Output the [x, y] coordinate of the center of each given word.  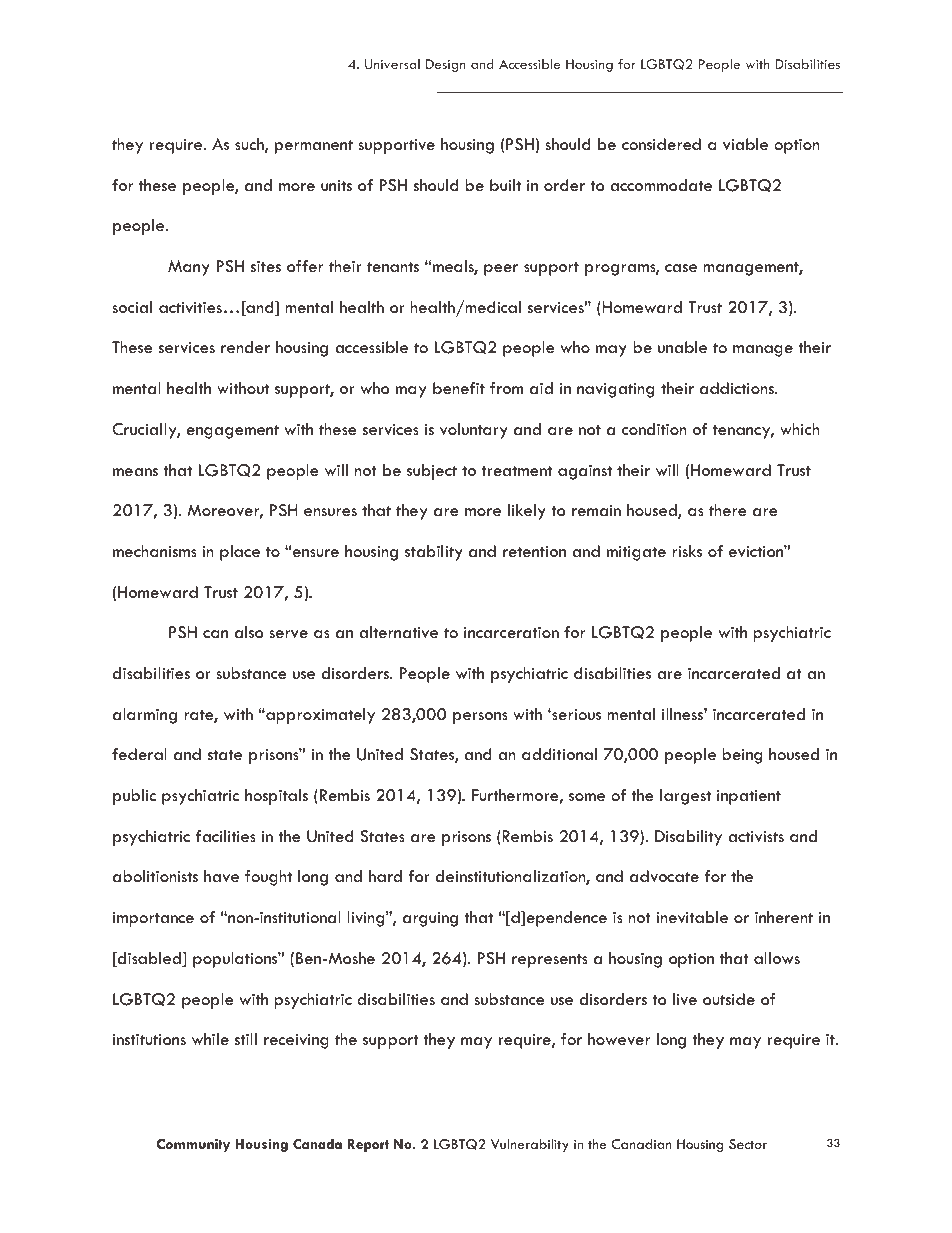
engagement [232, 432]
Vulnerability [530, 1145]
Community [193, 1145]
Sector [748, 1144]
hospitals [276, 797]
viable [745, 144]
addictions [738, 388]
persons [480, 718]
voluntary [474, 431]
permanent [314, 147]
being [742, 756]
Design [446, 65]
